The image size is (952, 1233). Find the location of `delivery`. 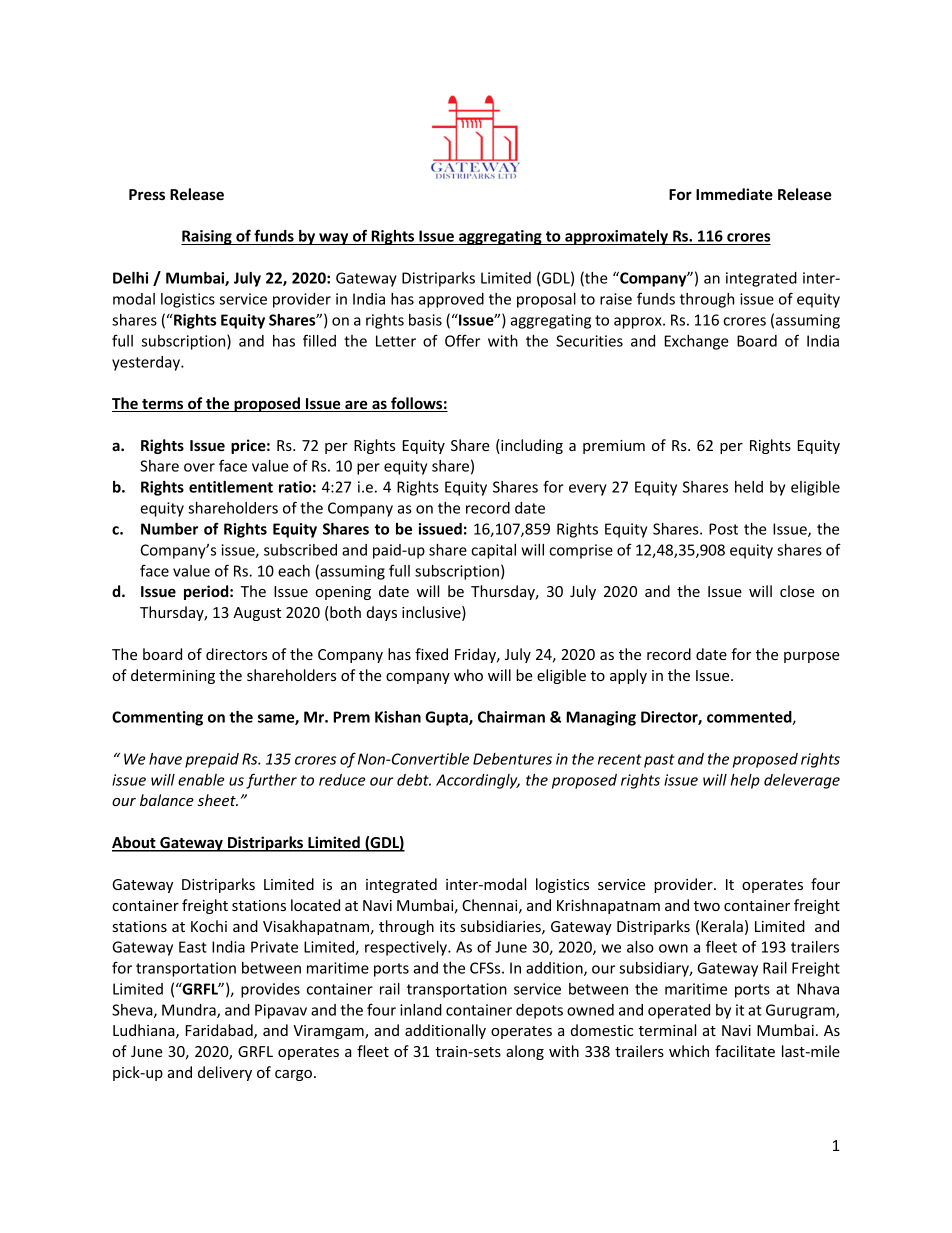

delivery is located at coordinates (225, 1073).
